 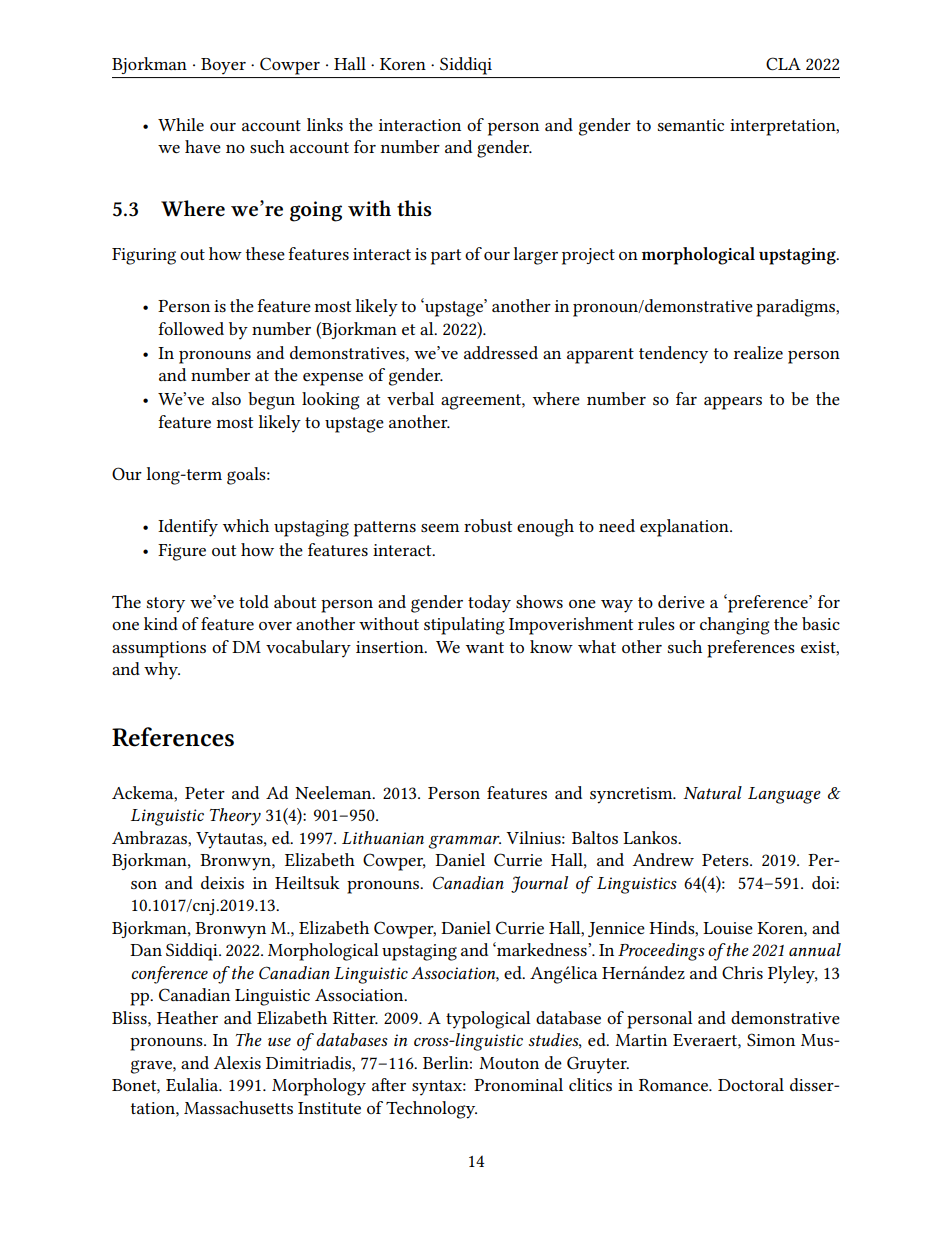 I want to click on Boyer, so click(x=223, y=66).
